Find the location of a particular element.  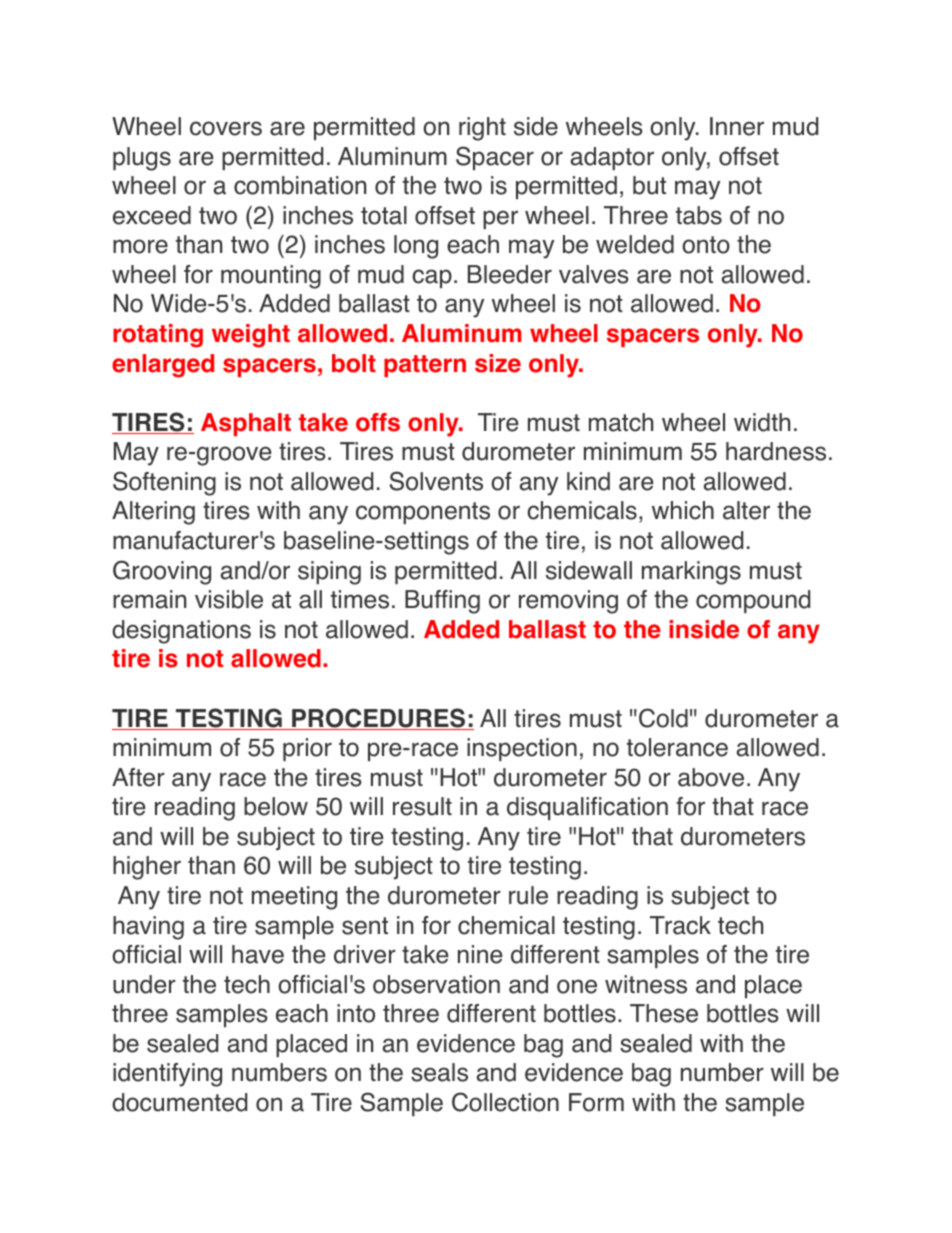

enlarged is located at coordinates (163, 366).
